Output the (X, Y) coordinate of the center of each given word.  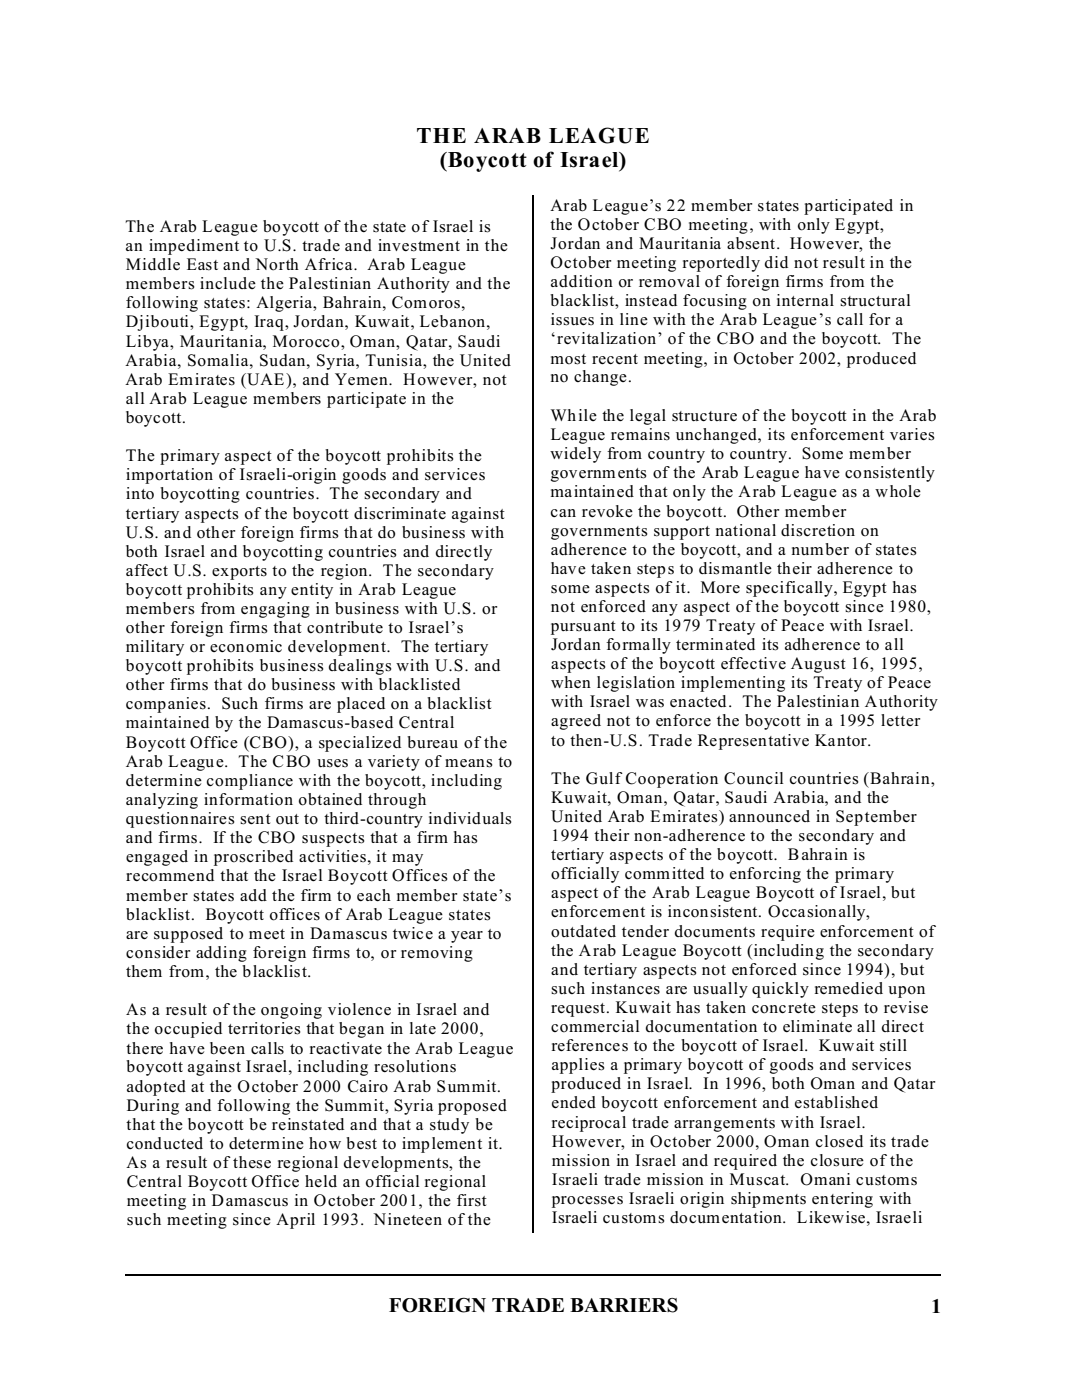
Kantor (842, 740)
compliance (250, 782)
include (228, 283)
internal (805, 300)
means (469, 763)
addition (582, 281)
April (295, 1221)
